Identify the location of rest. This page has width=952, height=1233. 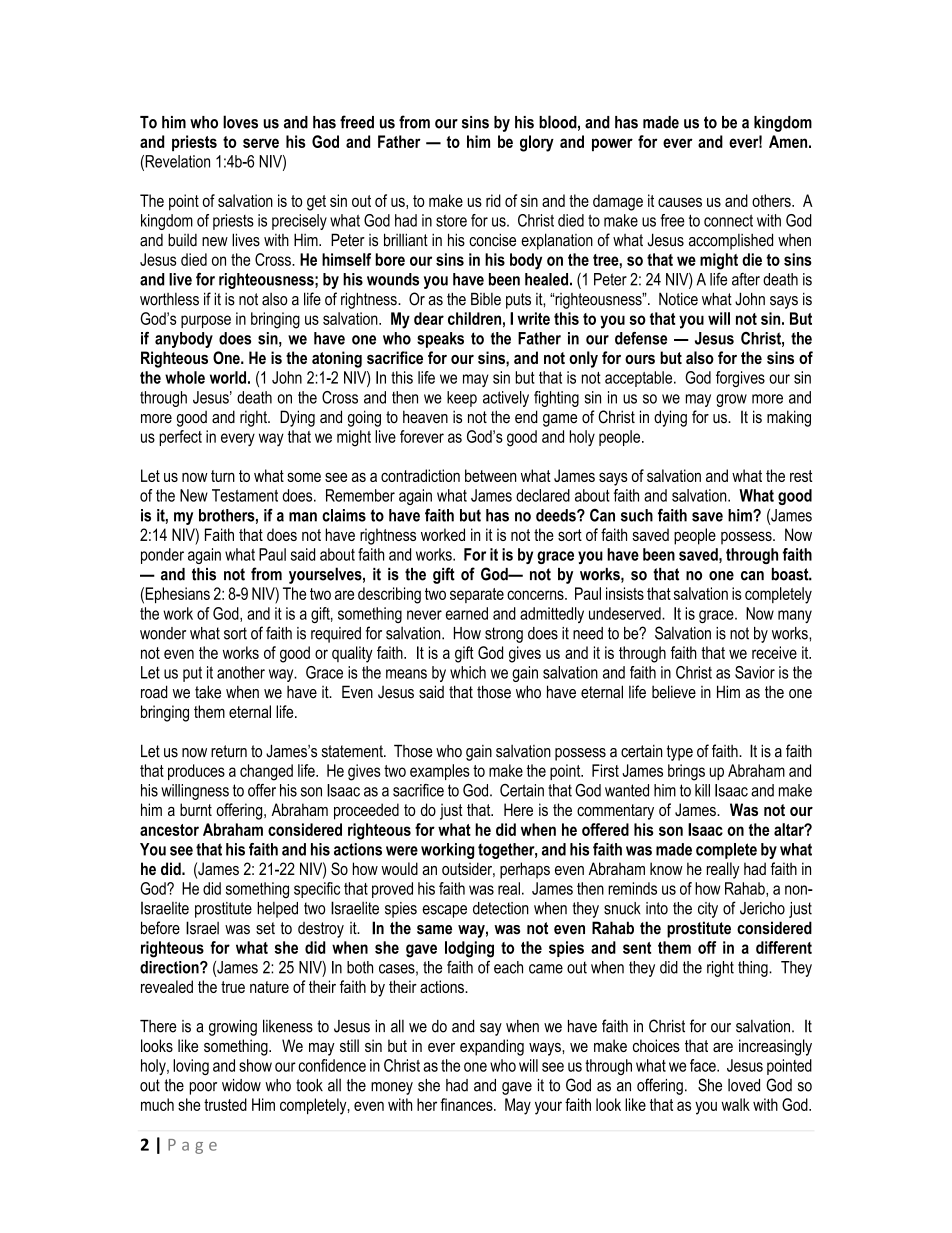
(801, 476).
